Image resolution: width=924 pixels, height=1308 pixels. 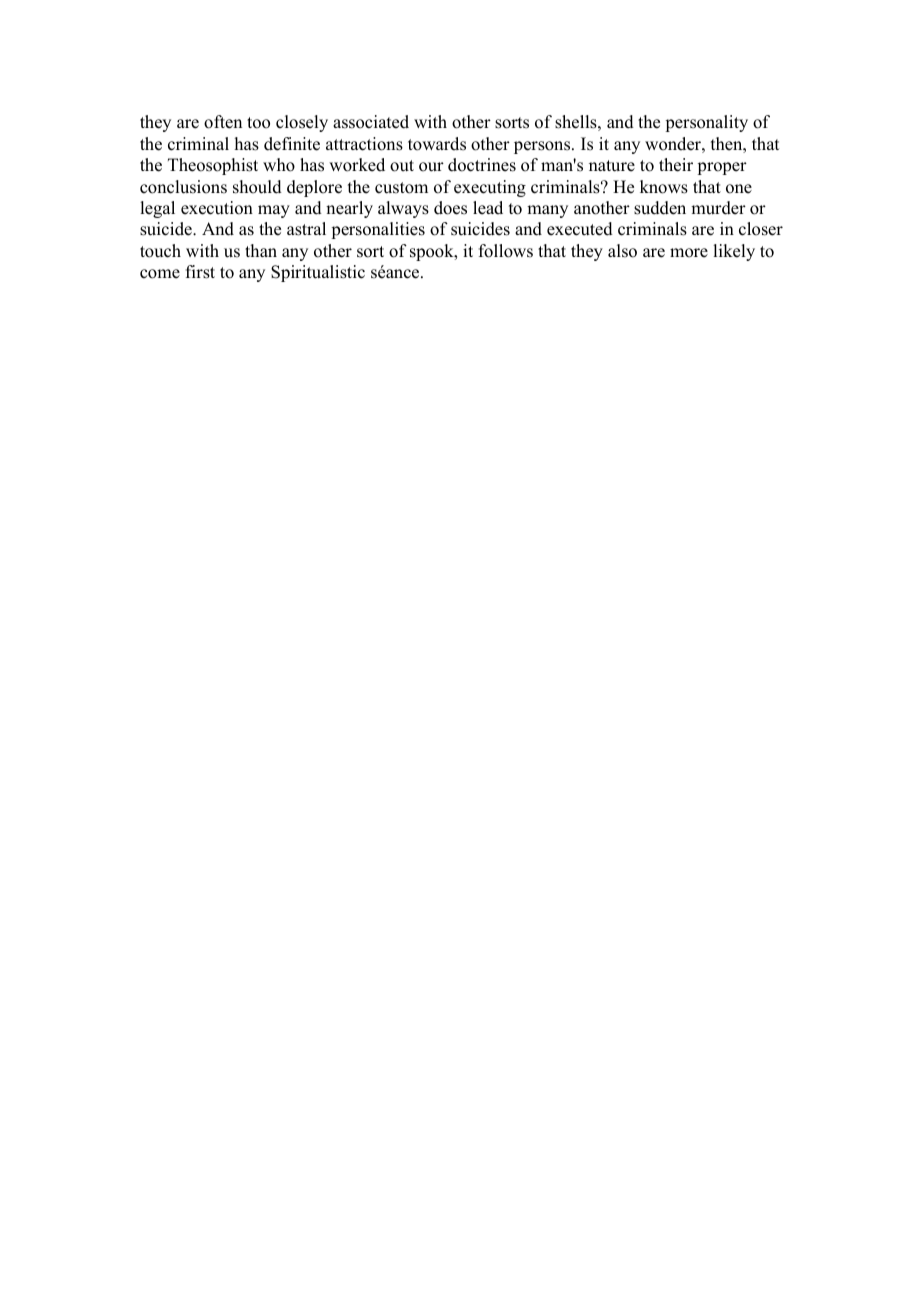 What do you see at coordinates (706, 123) in the page?
I see `personality` at bounding box center [706, 123].
